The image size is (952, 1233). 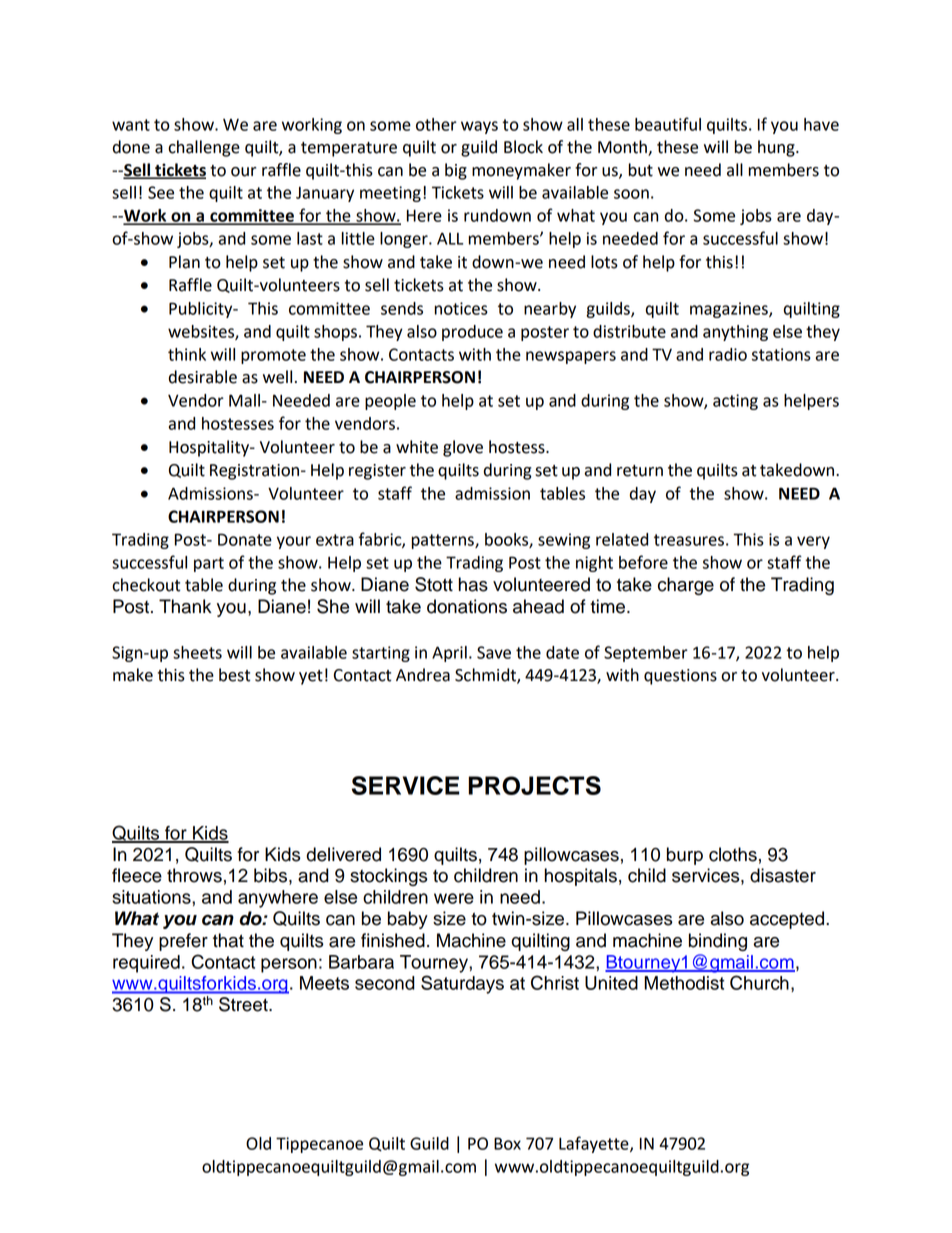 What do you see at coordinates (777, 148) in the screenshot?
I see `hung` at bounding box center [777, 148].
